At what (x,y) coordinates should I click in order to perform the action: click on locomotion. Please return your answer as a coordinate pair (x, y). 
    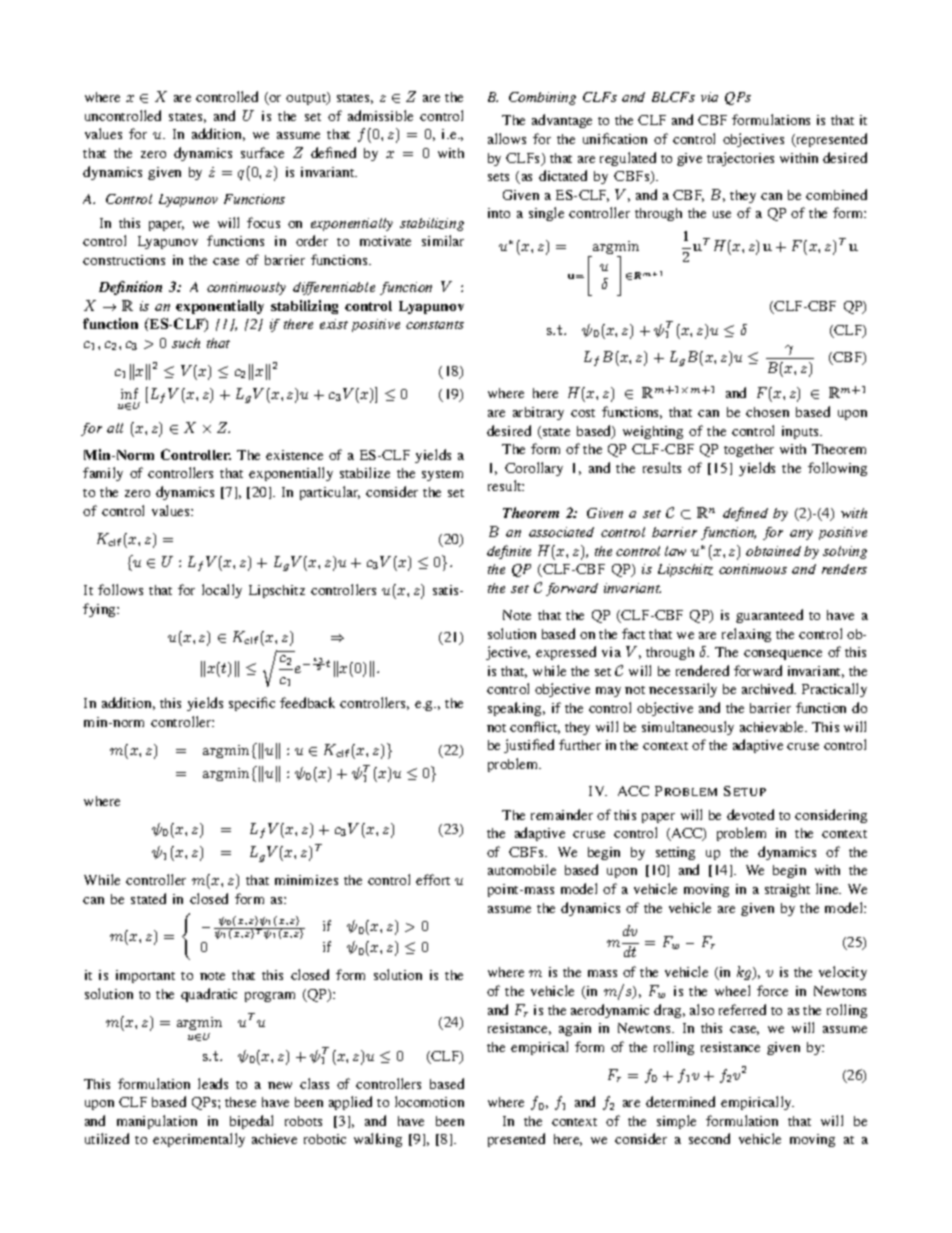
    Looking at the image, I should click on (429, 1101).
